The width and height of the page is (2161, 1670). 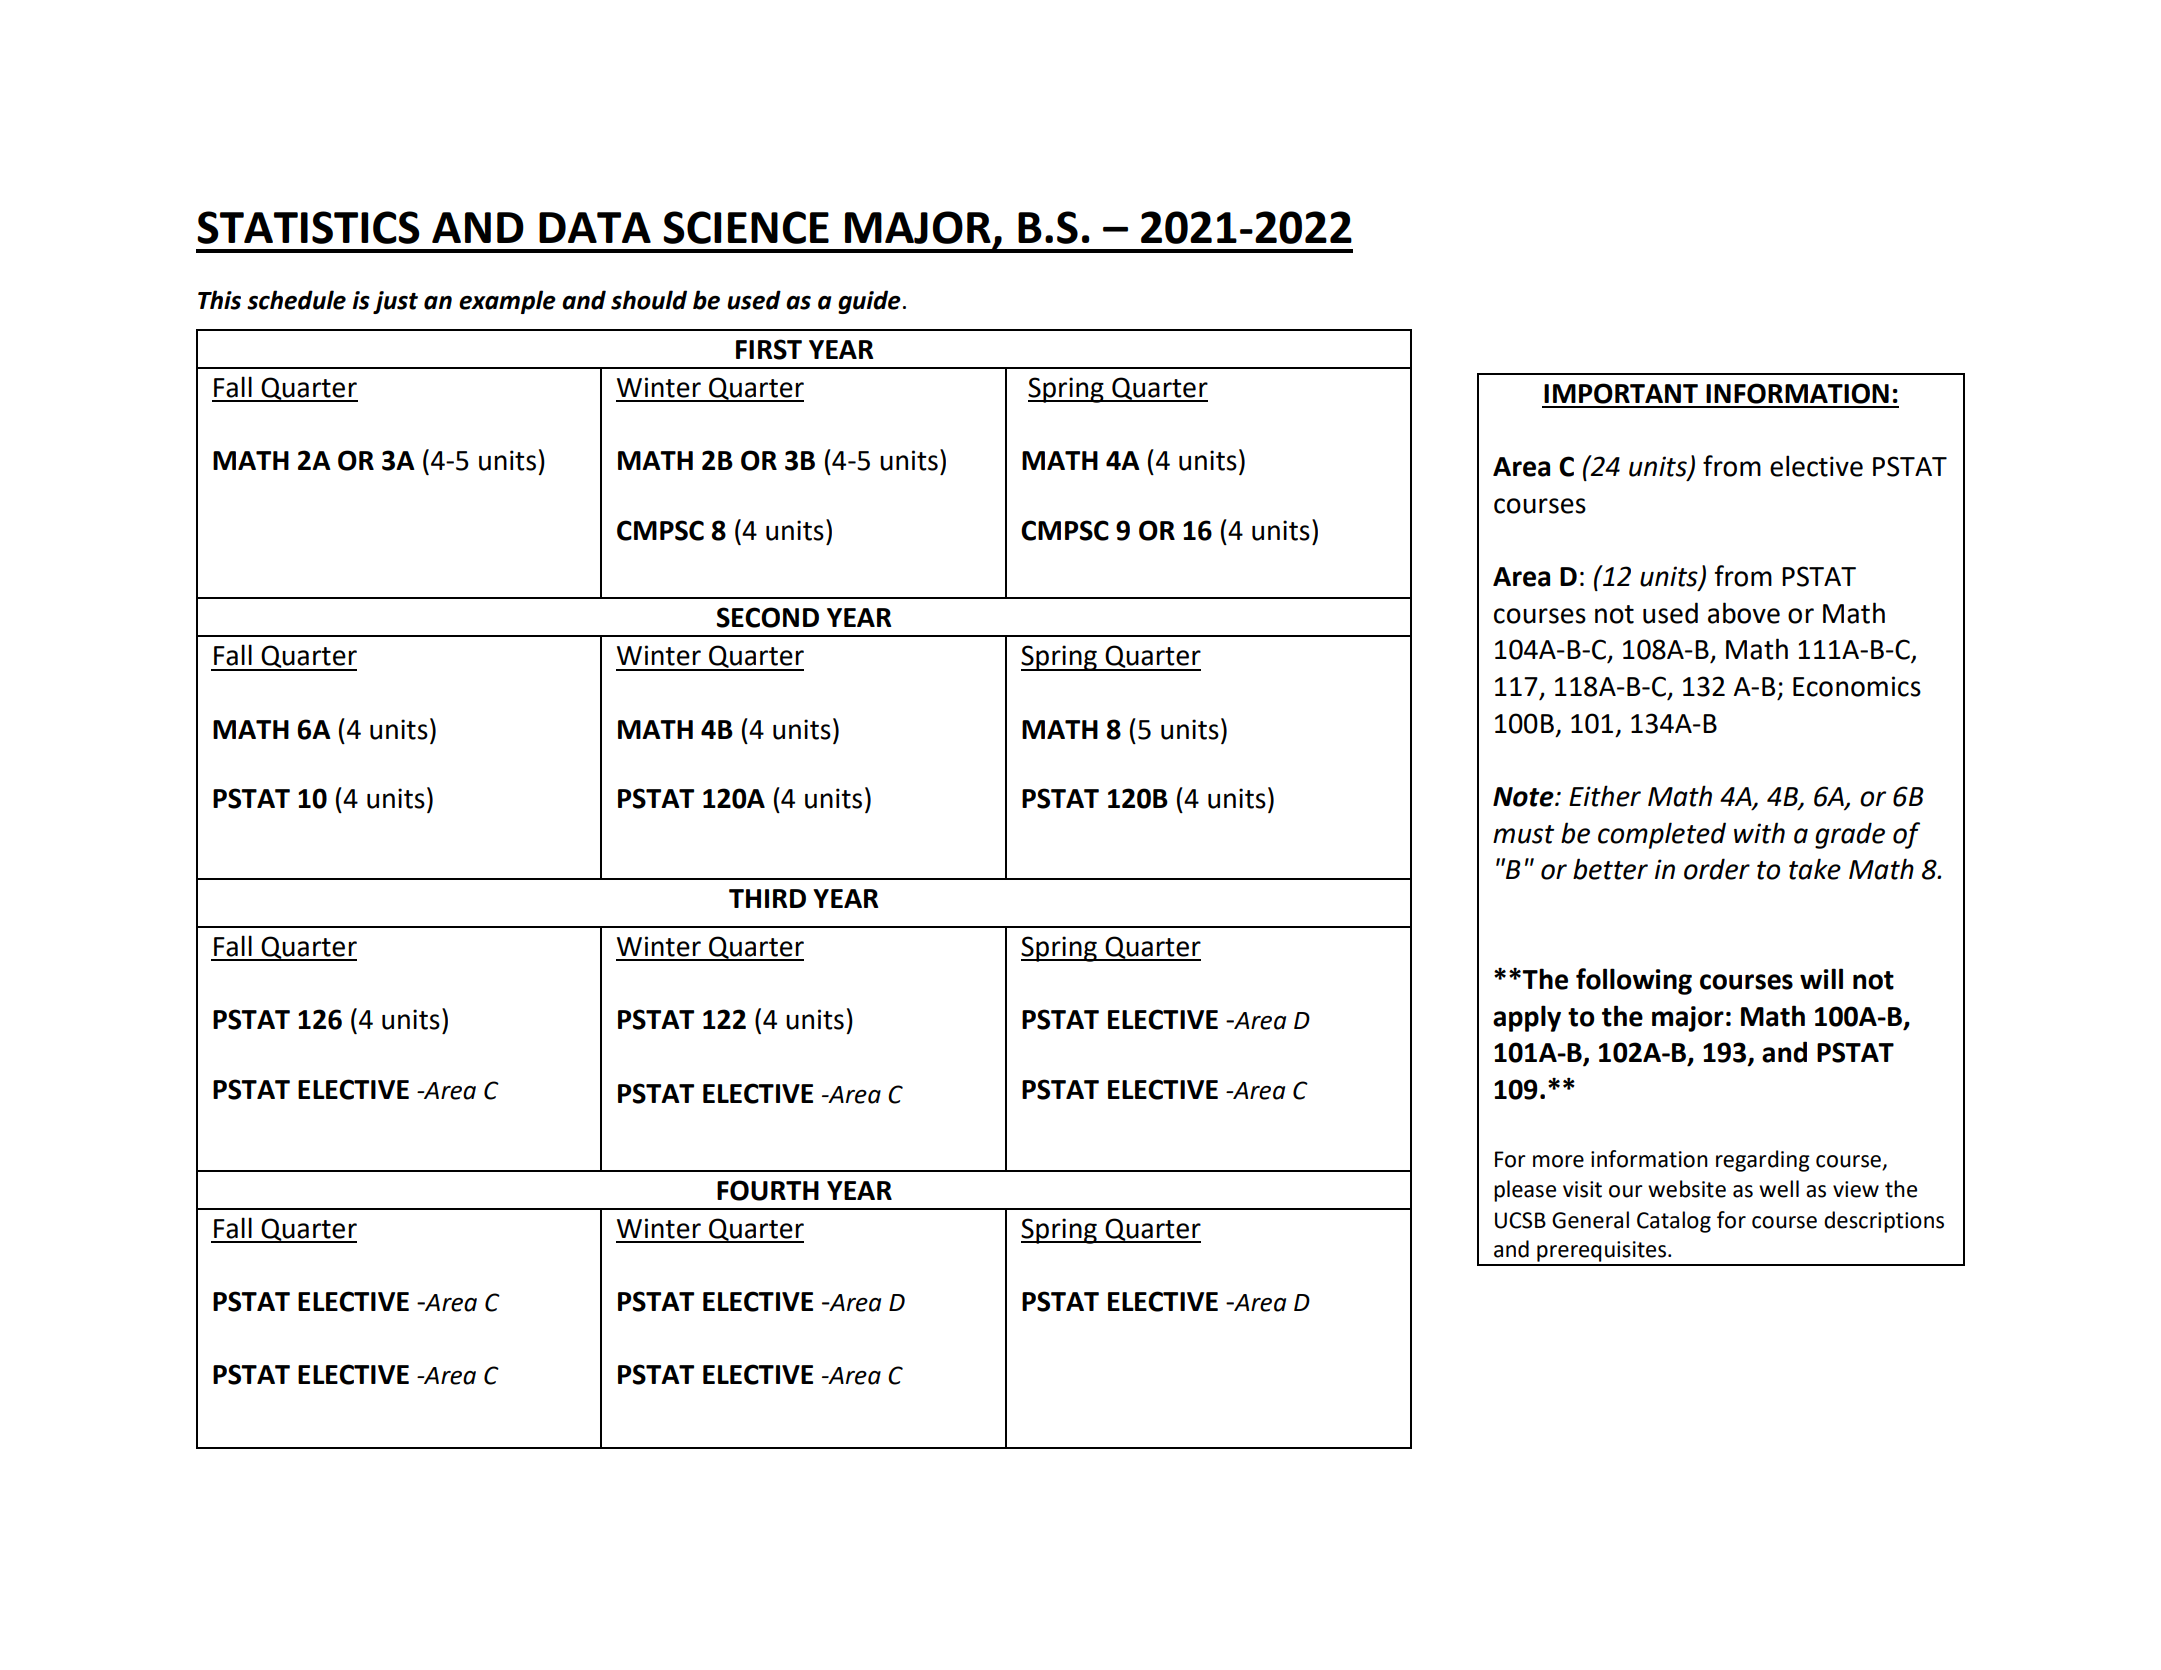 What do you see at coordinates (308, 227) in the page?
I see `STATISTICS` at bounding box center [308, 227].
